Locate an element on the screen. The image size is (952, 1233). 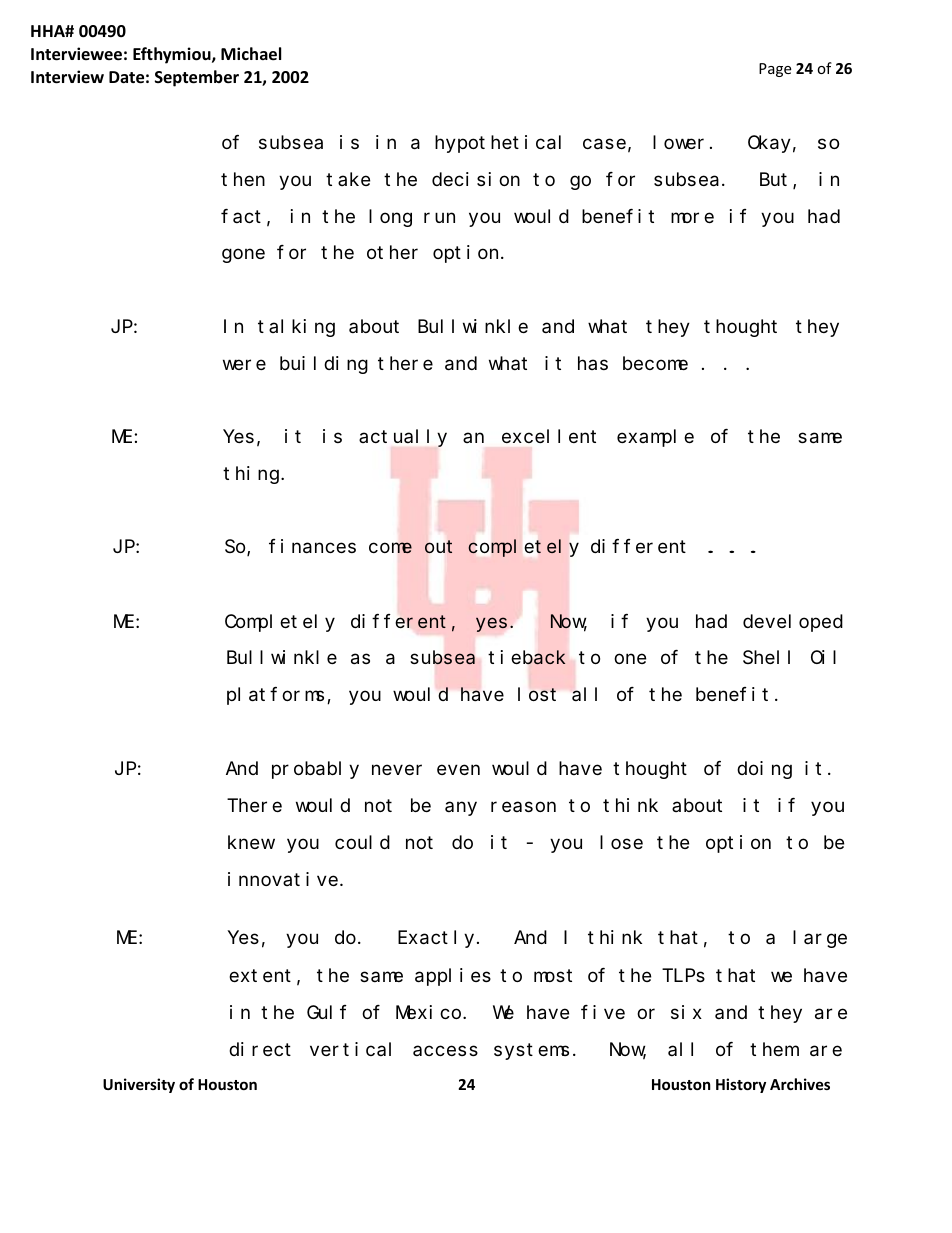
doing is located at coordinates (764, 770).
